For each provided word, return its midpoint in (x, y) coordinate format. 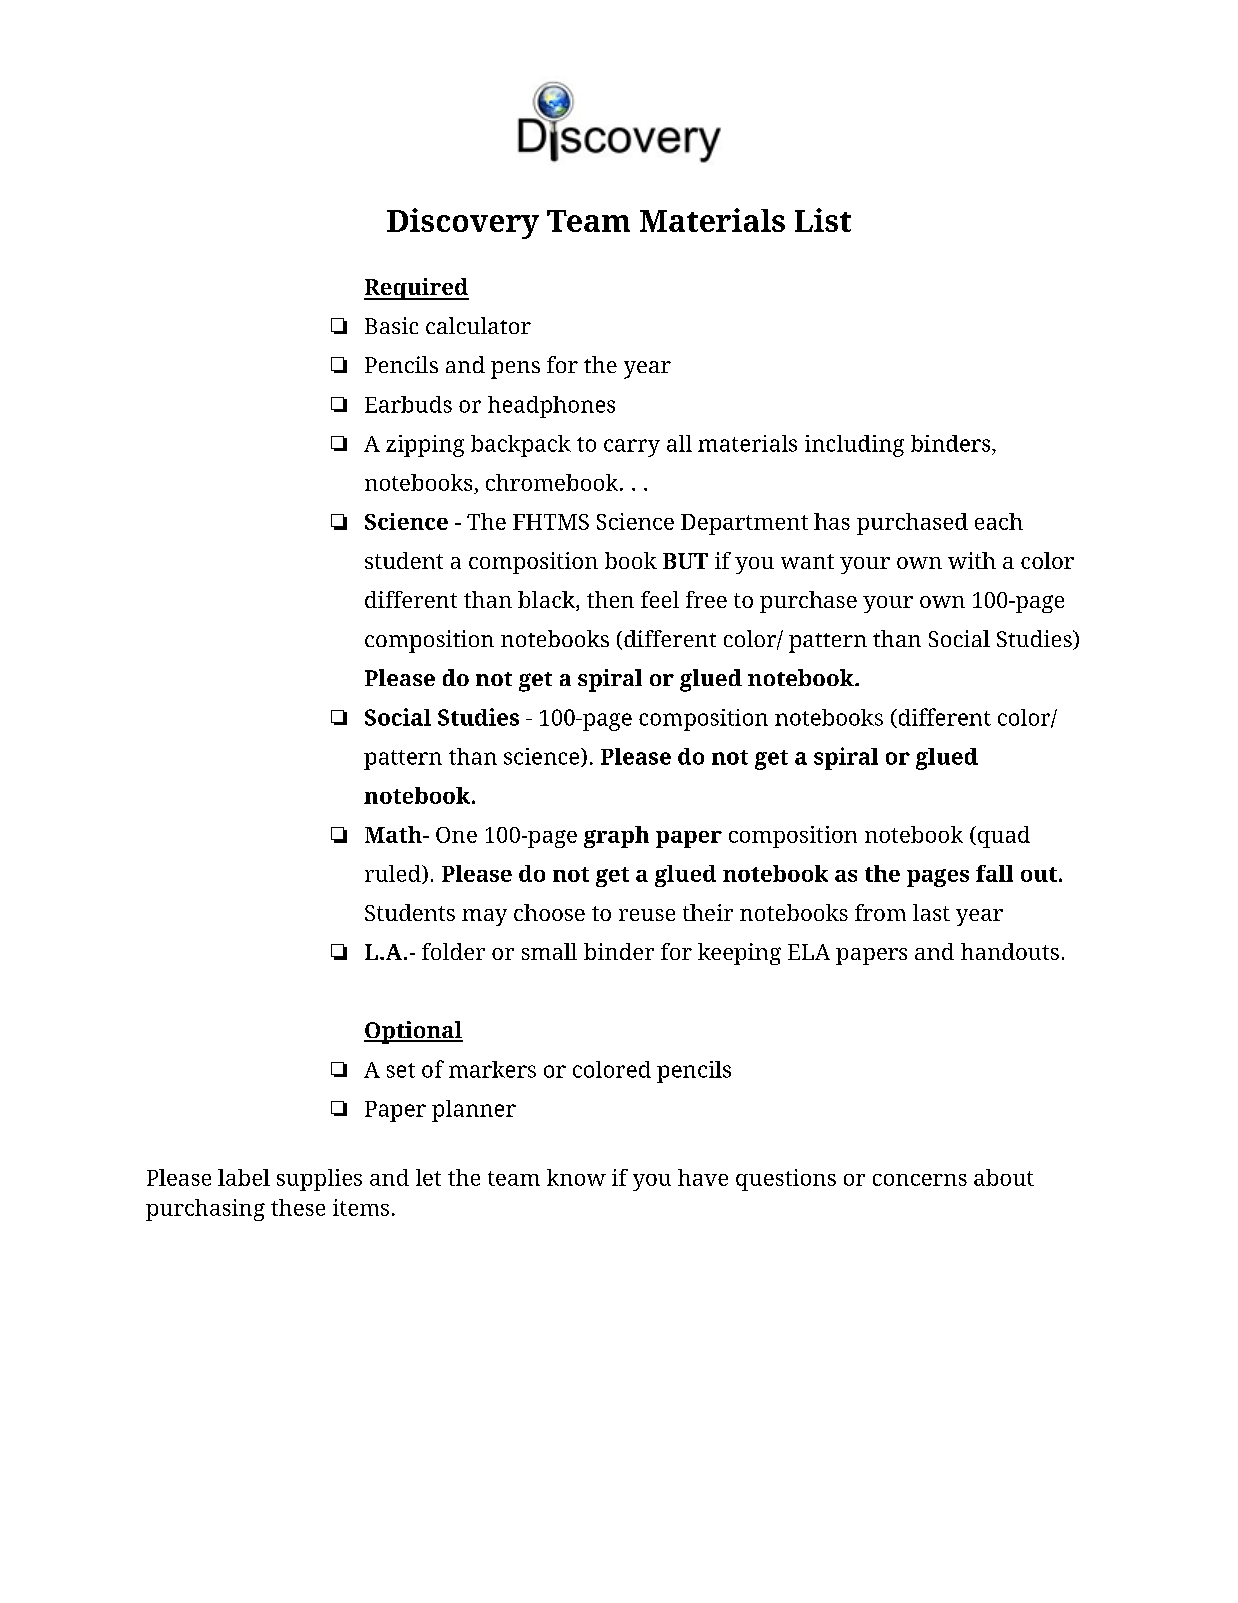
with (972, 560)
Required (416, 289)
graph (616, 837)
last (931, 912)
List (823, 220)
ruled (394, 874)
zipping (425, 446)
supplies (319, 1180)
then (610, 599)
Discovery (463, 223)
